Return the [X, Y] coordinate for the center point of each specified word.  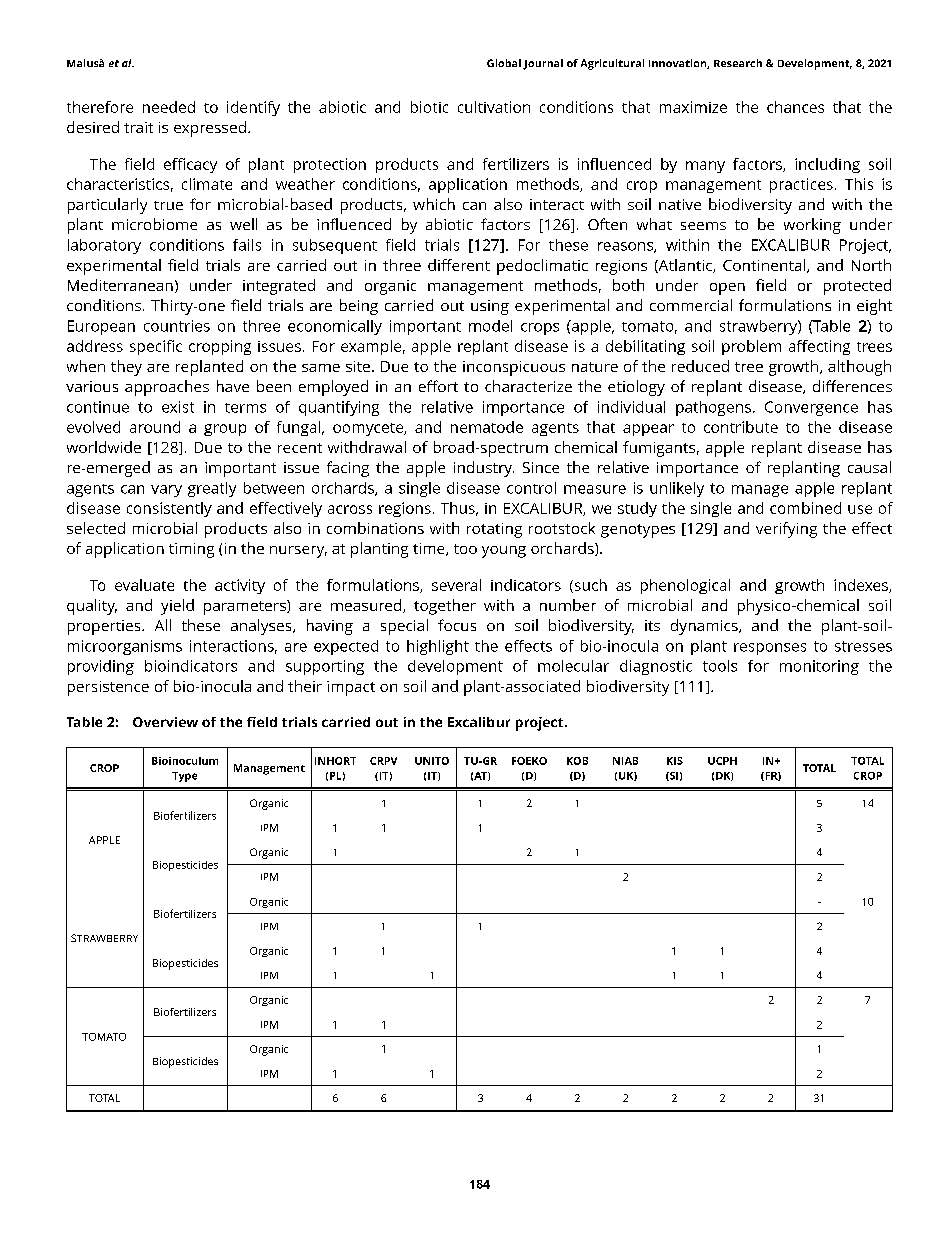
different [459, 265]
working [812, 226]
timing [191, 550]
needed [169, 107]
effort [438, 386]
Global [504, 63]
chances [795, 107]
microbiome [154, 224]
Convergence [811, 408]
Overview [165, 722]
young [504, 552]
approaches [167, 388]
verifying [786, 530]
